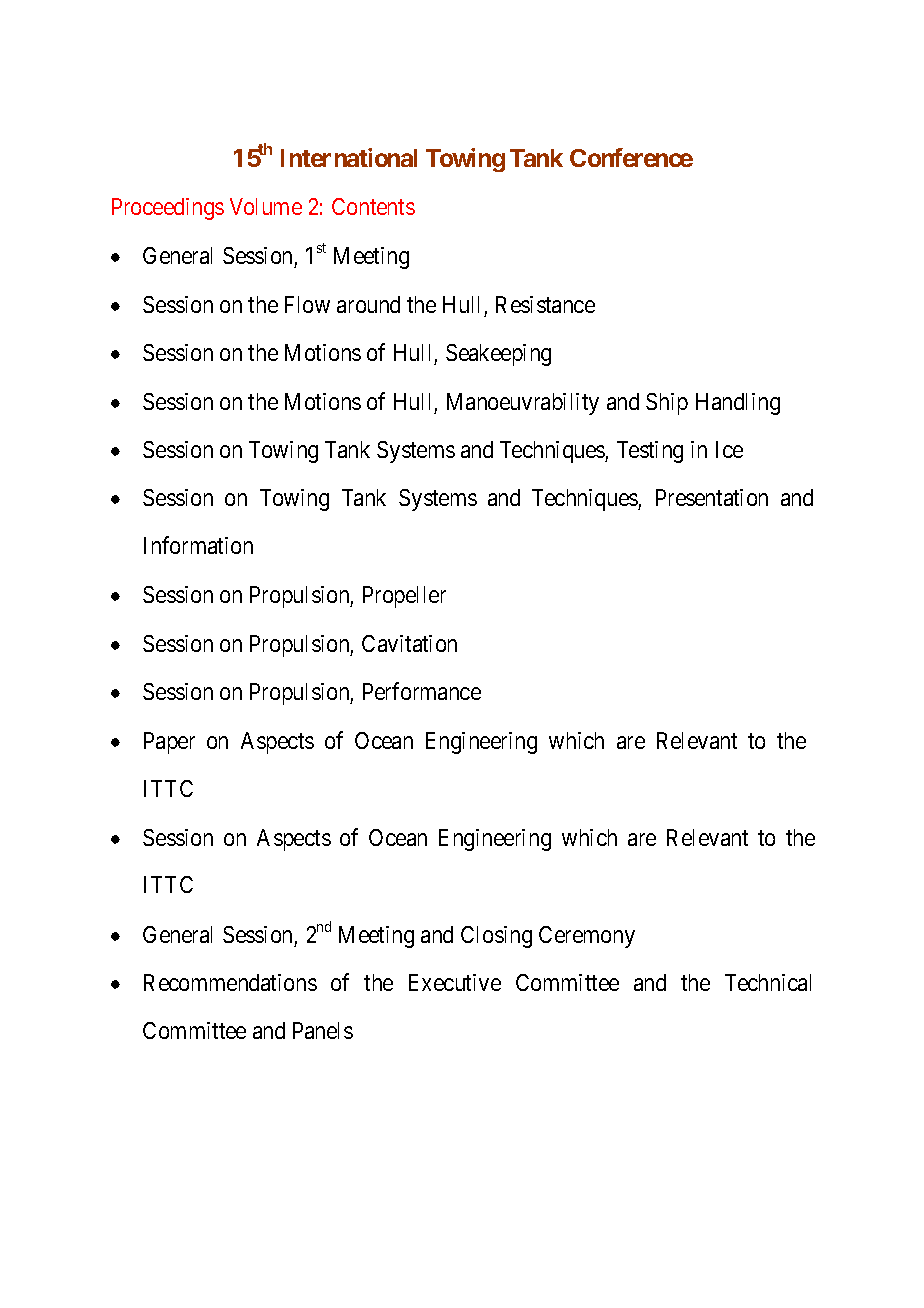  Describe the element at coordinates (768, 982) in the page. I see `Technical` at that location.
